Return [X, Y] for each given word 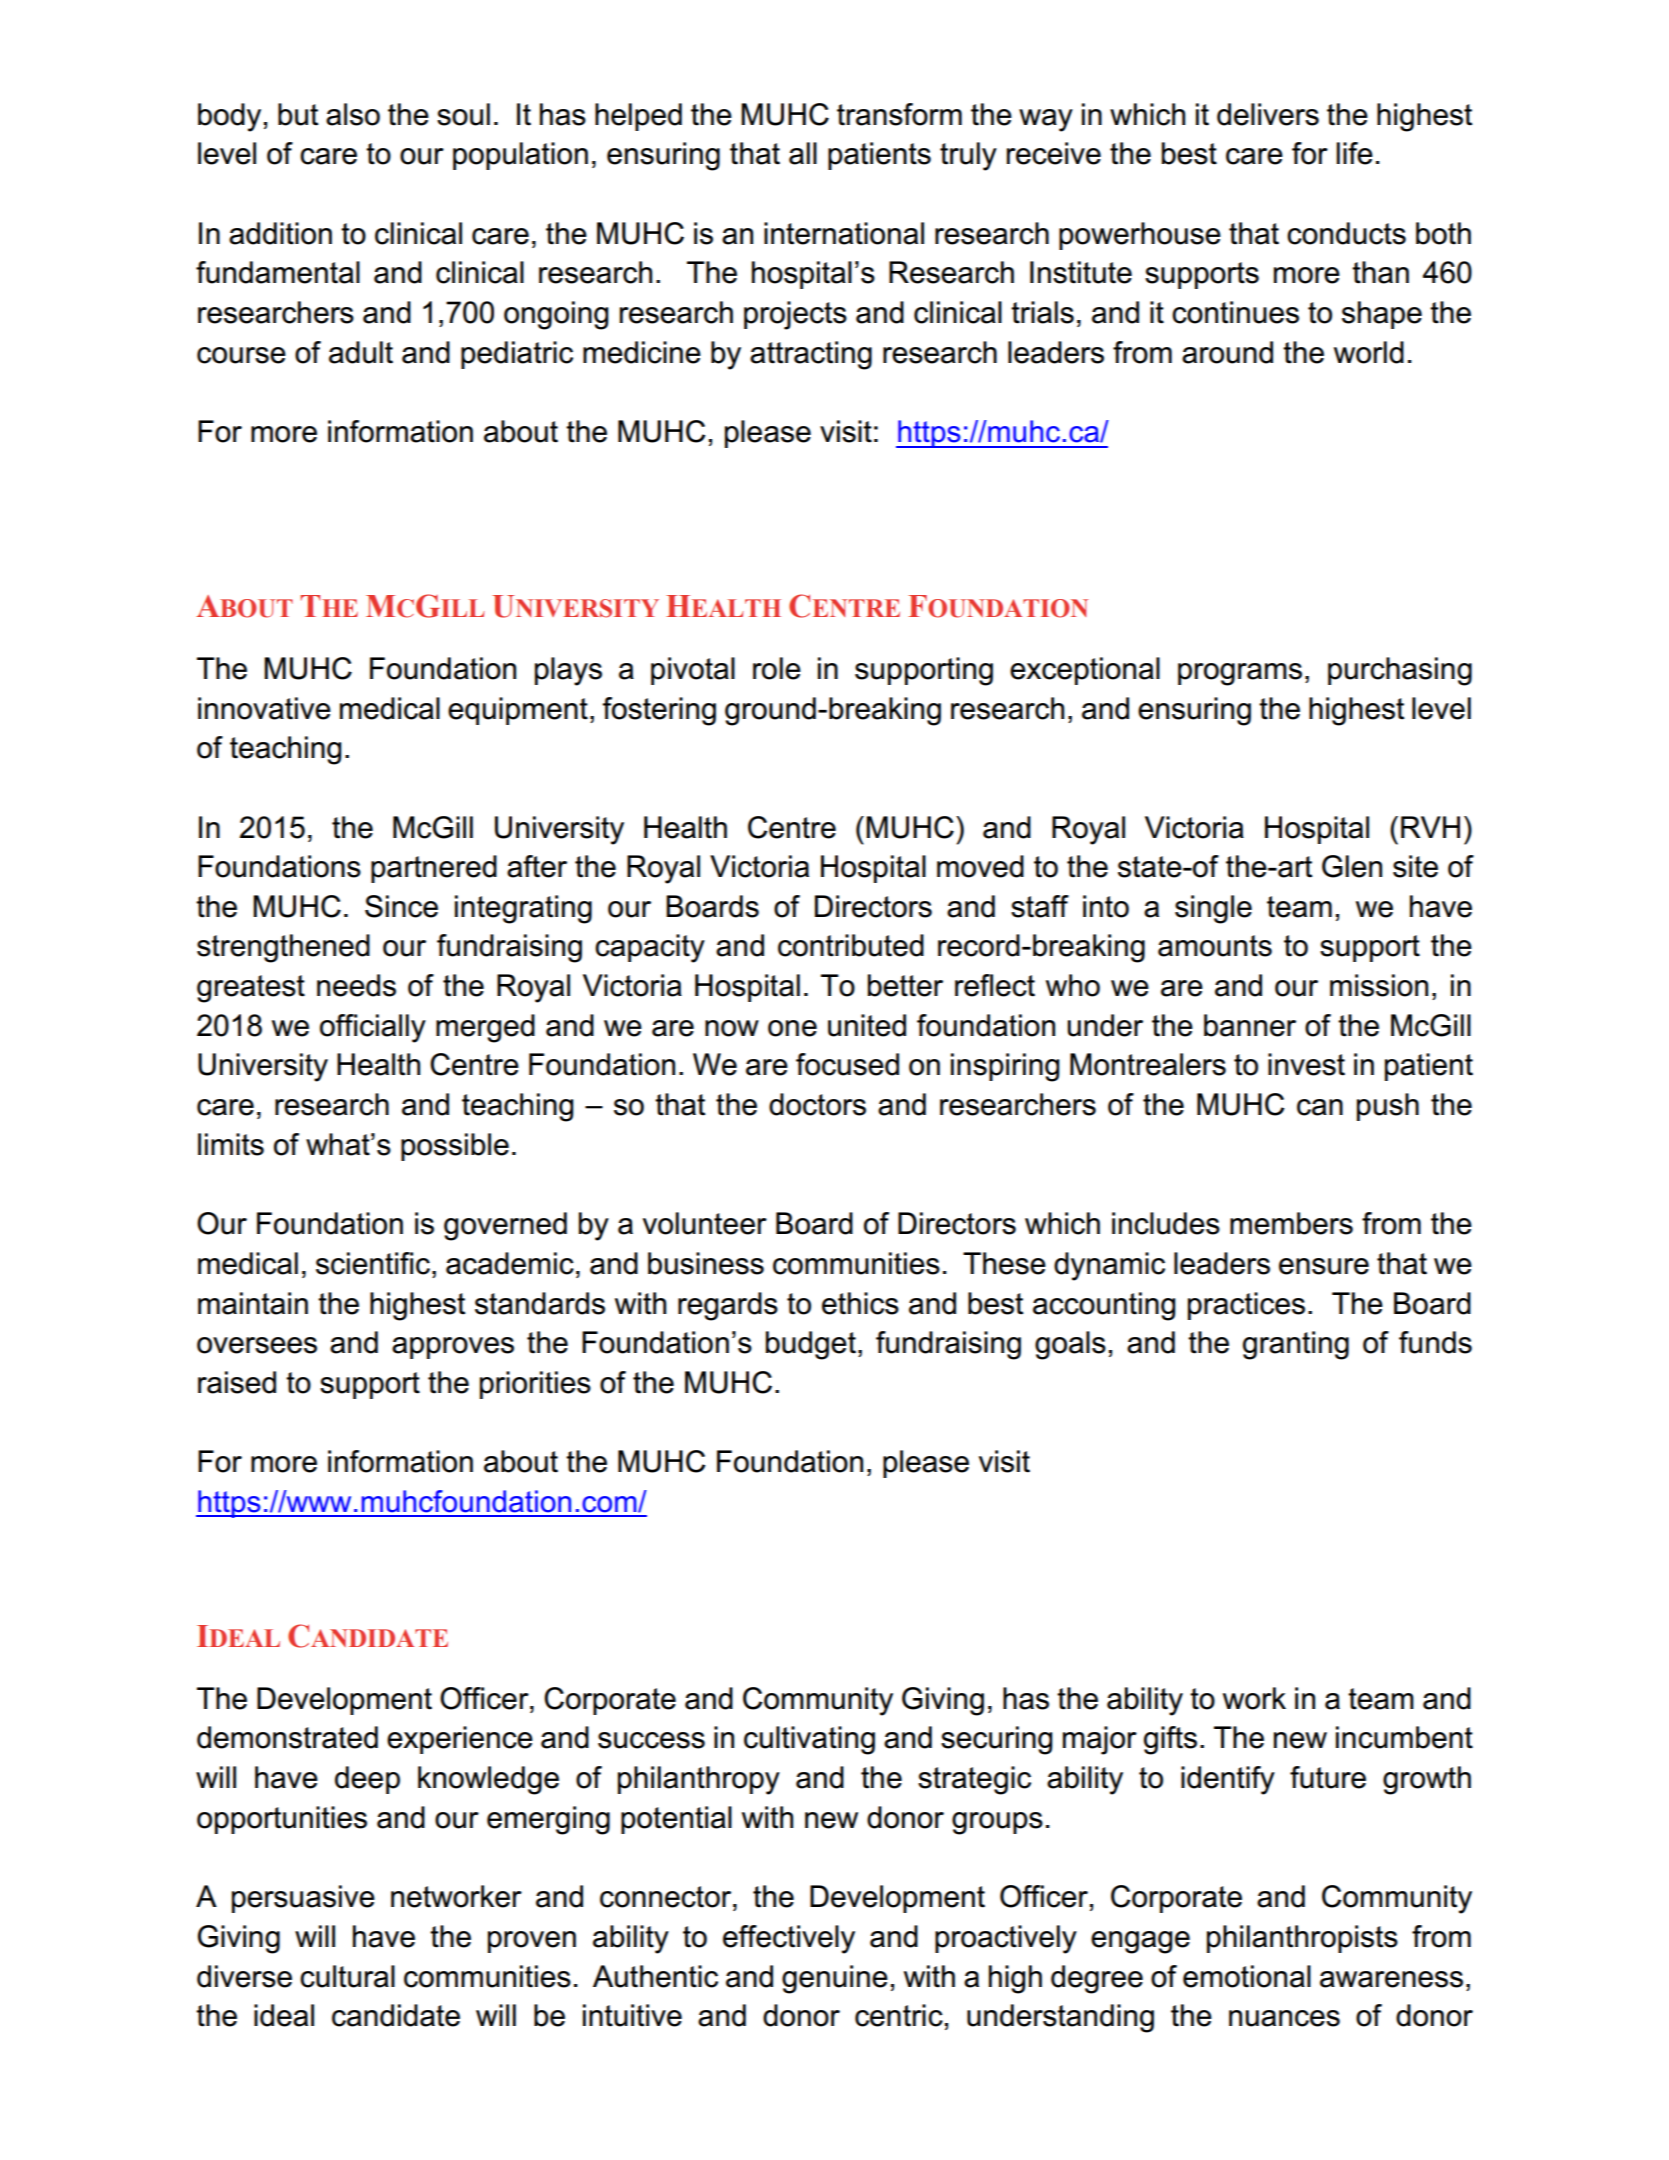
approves [453, 1348]
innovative [264, 708]
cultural [347, 1976]
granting [1296, 1345]
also [353, 114]
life [1354, 153]
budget [811, 1345]
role [777, 668]
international [844, 233]
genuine [835, 1979]
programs [1240, 674]
